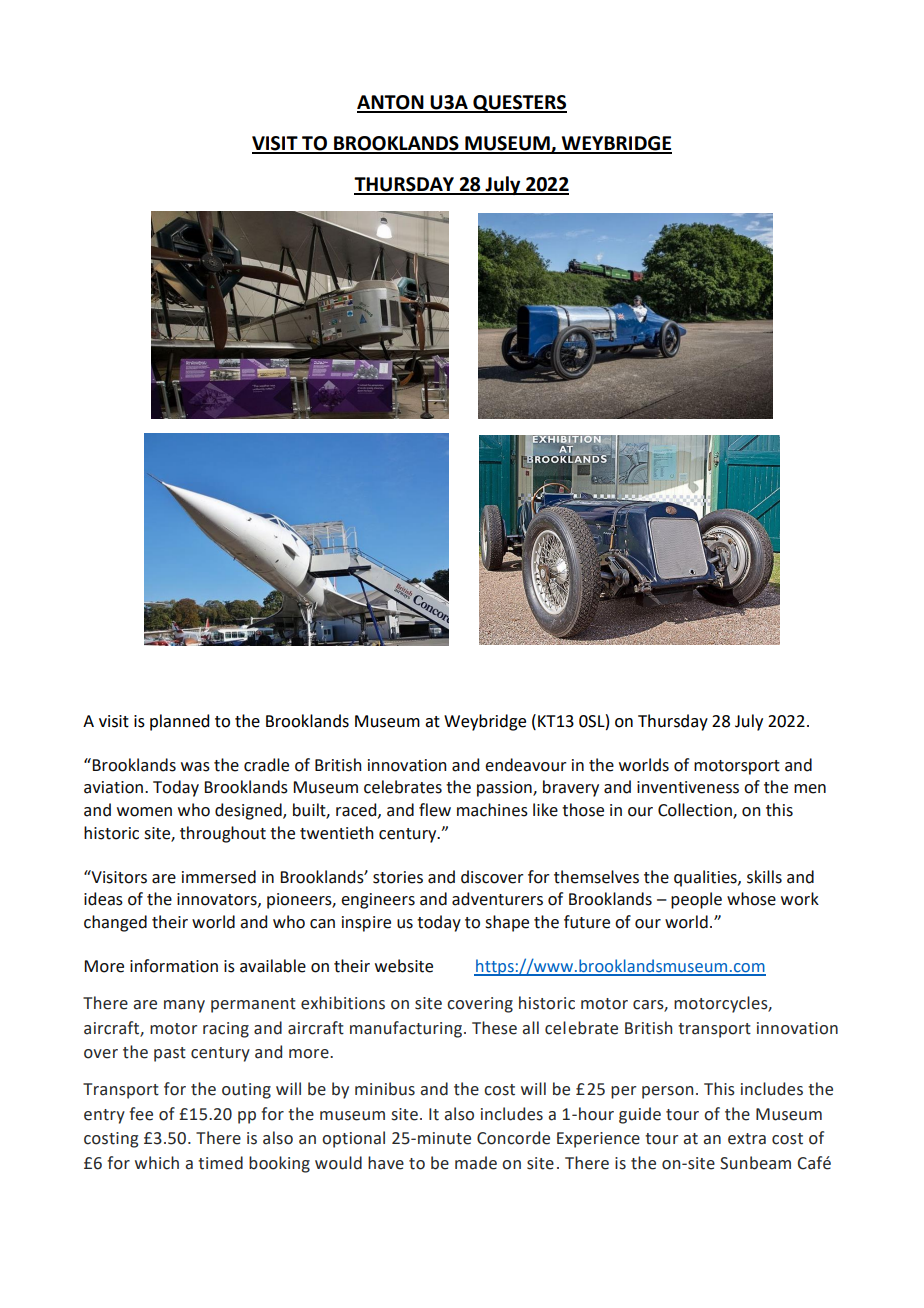 The height and width of the document is (1308, 924). What do you see at coordinates (526, 765) in the document?
I see `endeavour` at bounding box center [526, 765].
